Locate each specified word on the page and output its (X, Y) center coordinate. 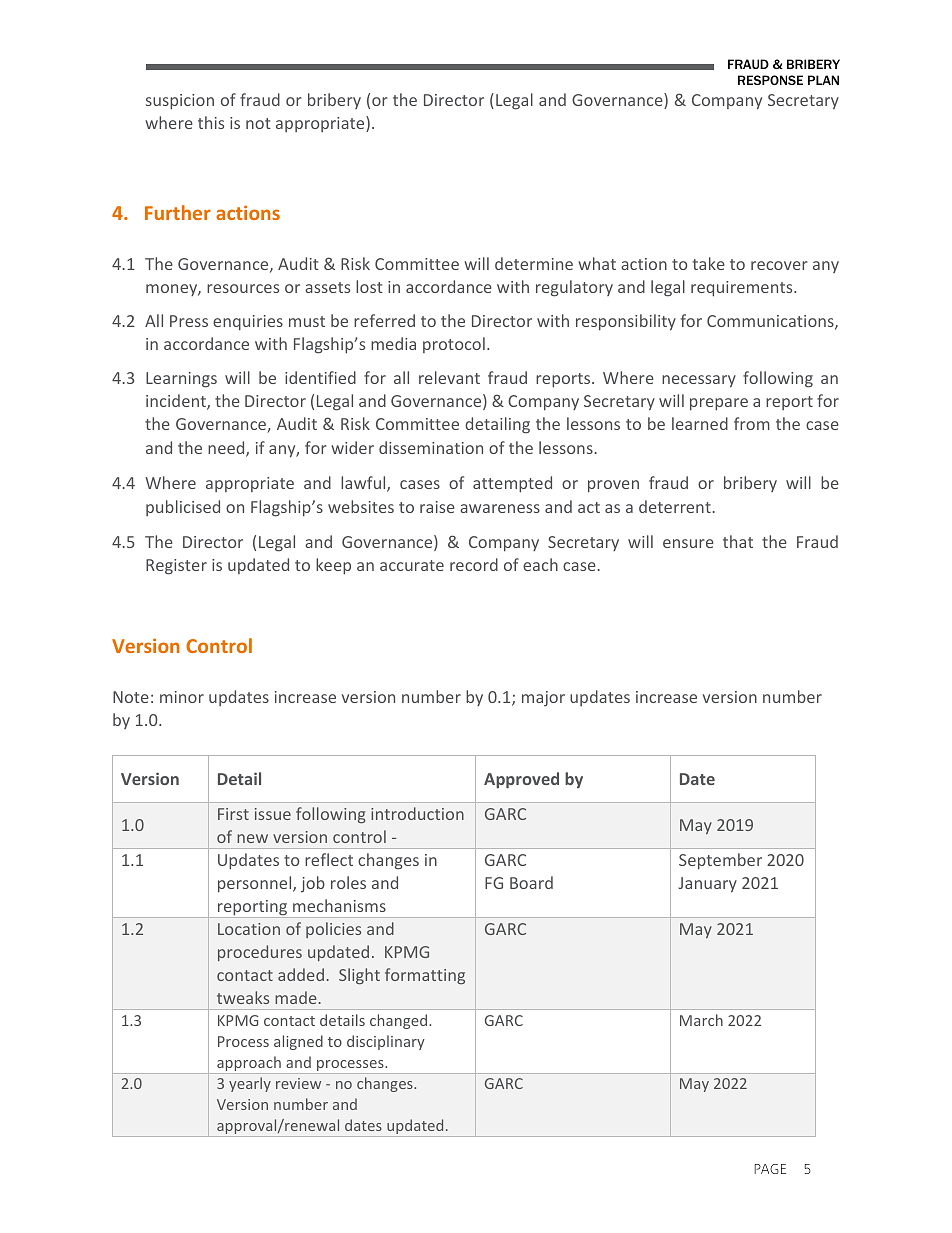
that (738, 541)
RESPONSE (770, 80)
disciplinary (386, 1042)
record (474, 564)
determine (534, 263)
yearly (250, 1084)
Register (176, 567)
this (211, 122)
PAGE (770, 1169)
